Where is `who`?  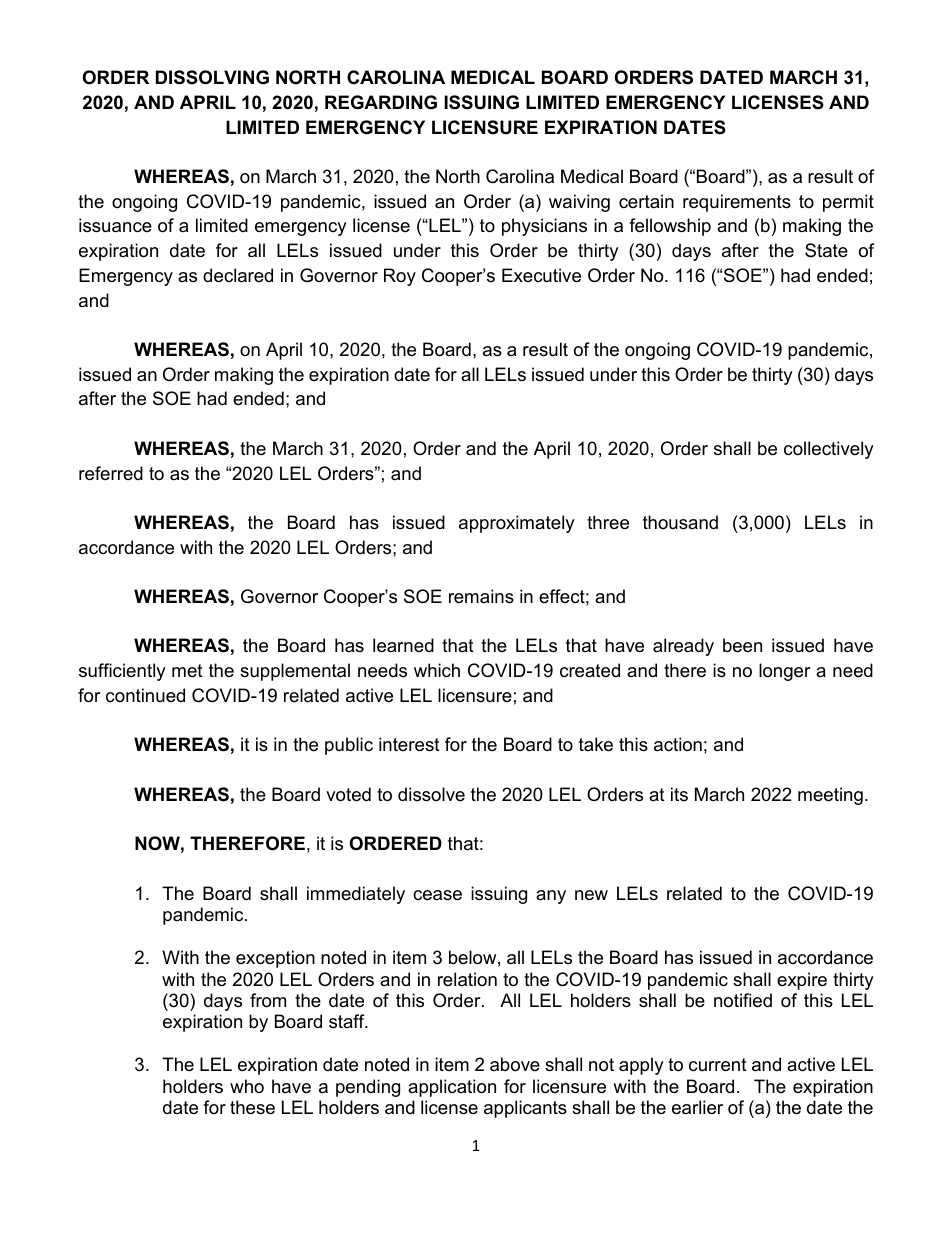 who is located at coordinates (247, 1086).
